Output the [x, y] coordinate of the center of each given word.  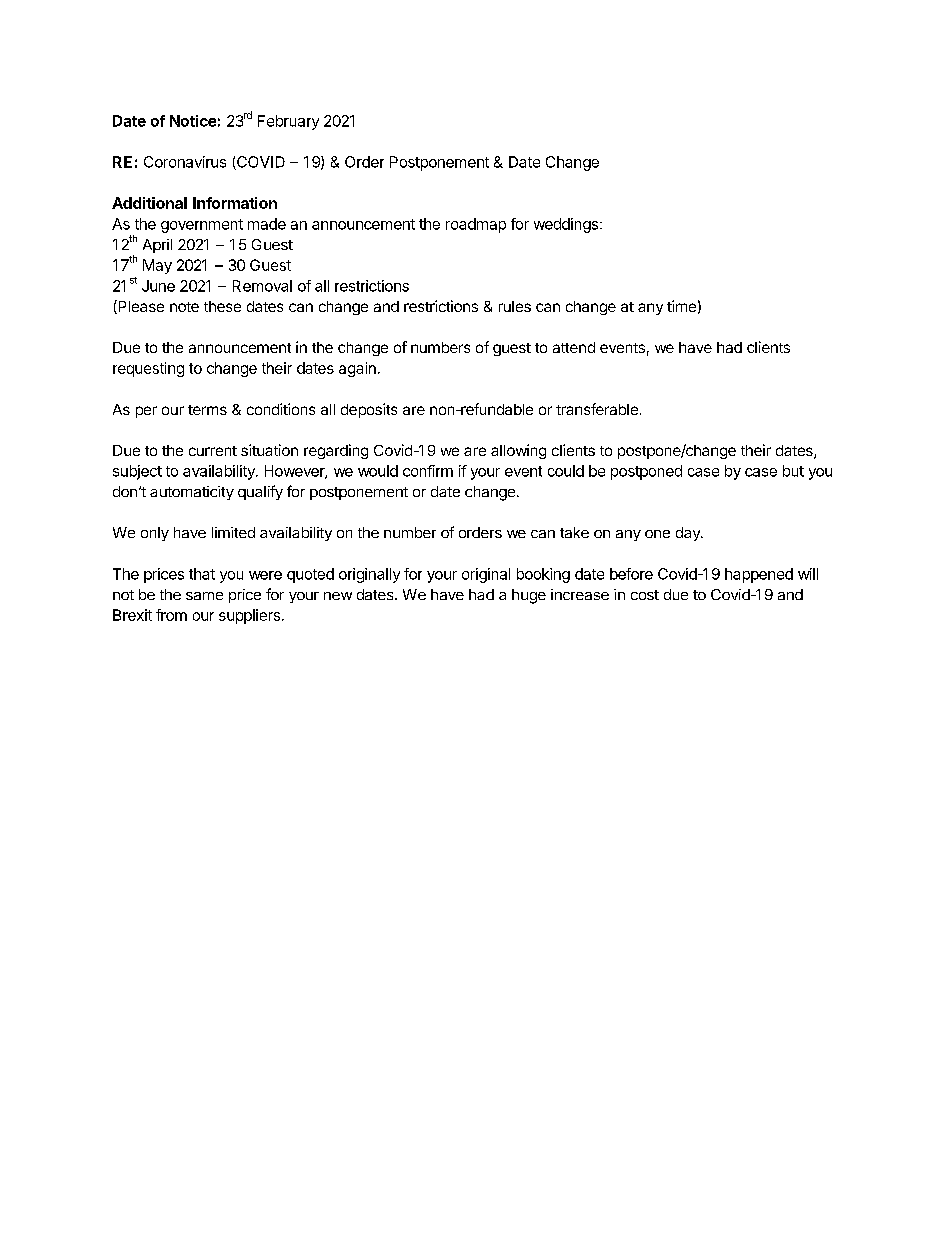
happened [759, 575]
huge [529, 596]
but [793, 471]
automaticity [192, 493]
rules [515, 306]
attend [574, 347]
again [357, 369]
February [288, 122]
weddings [566, 225]
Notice [193, 121]
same [204, 596]
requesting [148, 369]
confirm [428, 471]
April [157, 246]
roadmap [476, 225]
